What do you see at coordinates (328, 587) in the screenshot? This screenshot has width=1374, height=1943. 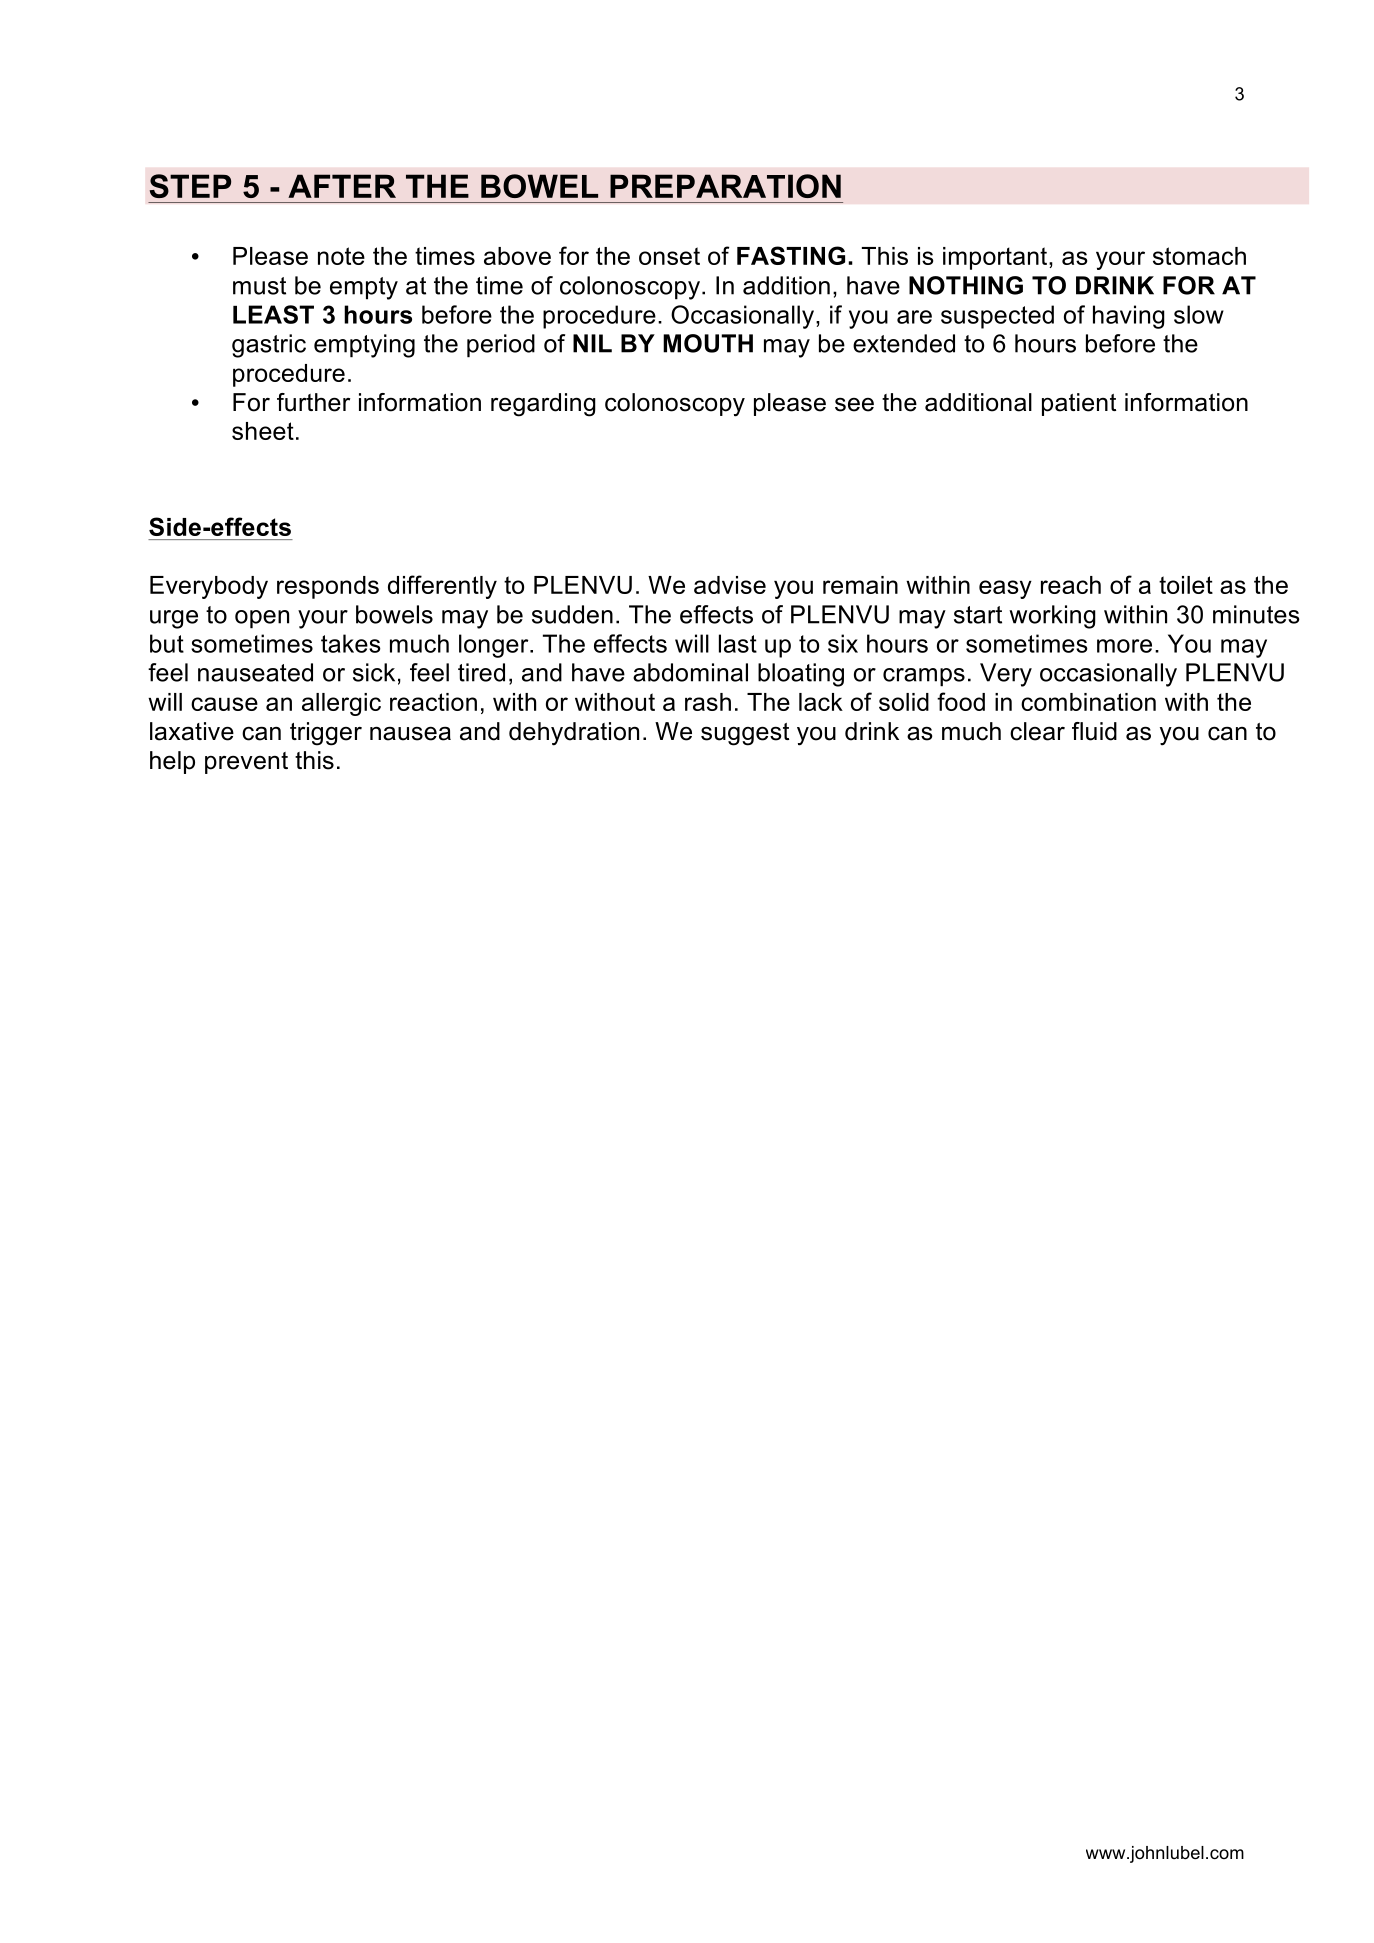 I see `responds` at bounding box center [328, 587].
